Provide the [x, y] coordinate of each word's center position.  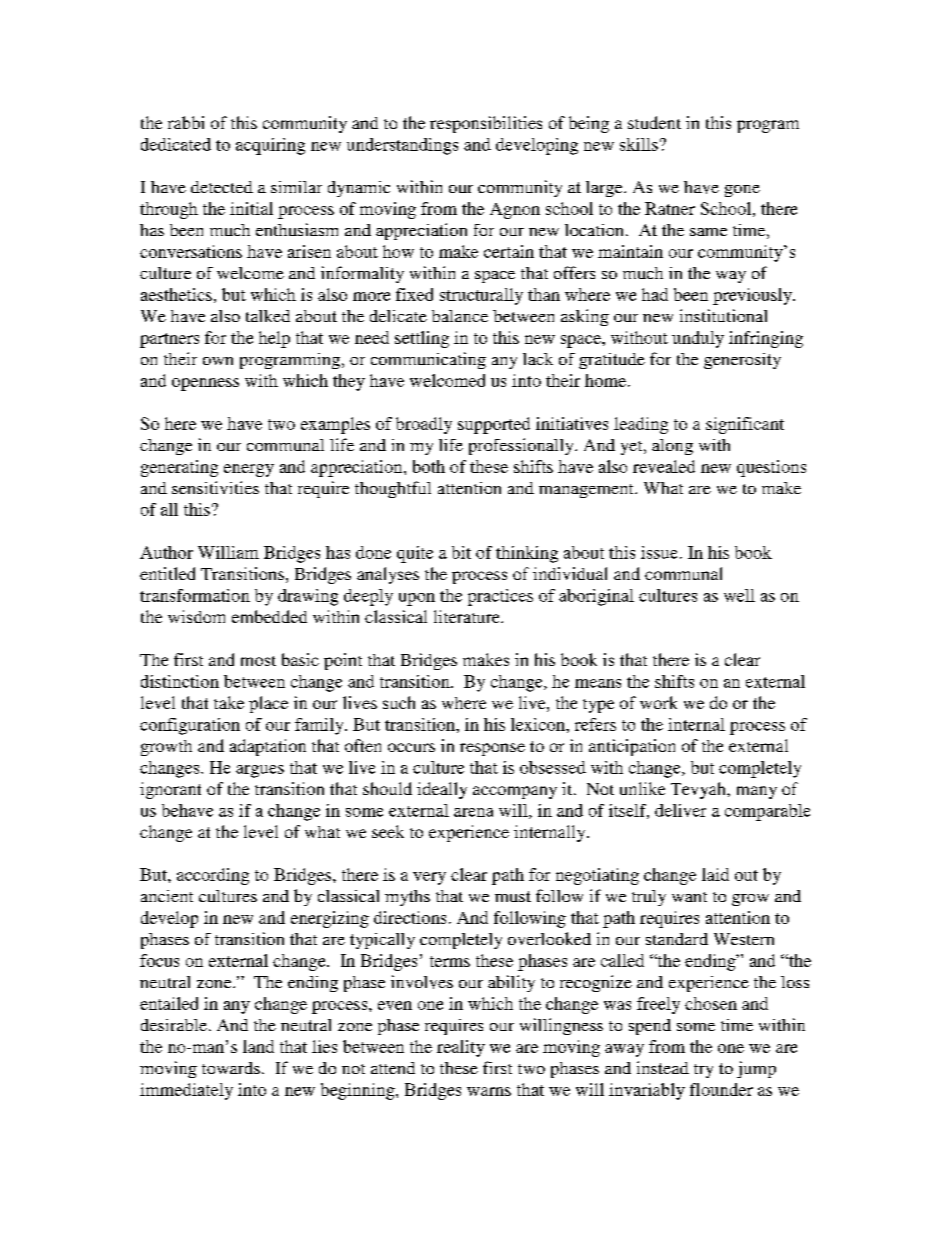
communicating [428, 360]
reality [461, 1048]
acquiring [270, 146]
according [213, 876]
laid [715, 874]
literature [468, 616]
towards [231, 1068]
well [739, 595]
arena [473, 812]
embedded [269, 616]
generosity [742, 361]
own [218, 361]
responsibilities [486, 124]
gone [742, 191]
